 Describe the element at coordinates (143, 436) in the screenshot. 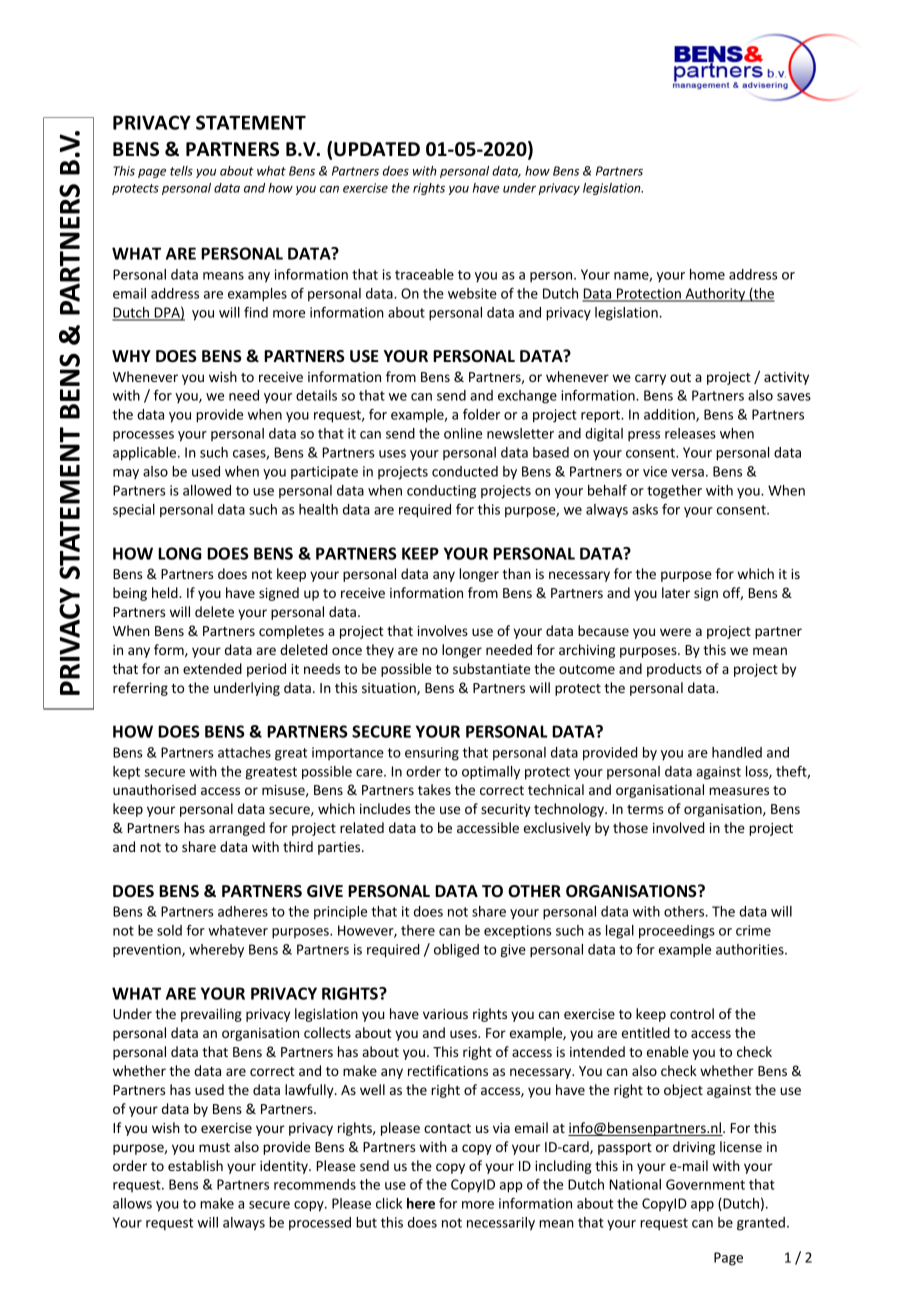

I see `processes` at that location.
